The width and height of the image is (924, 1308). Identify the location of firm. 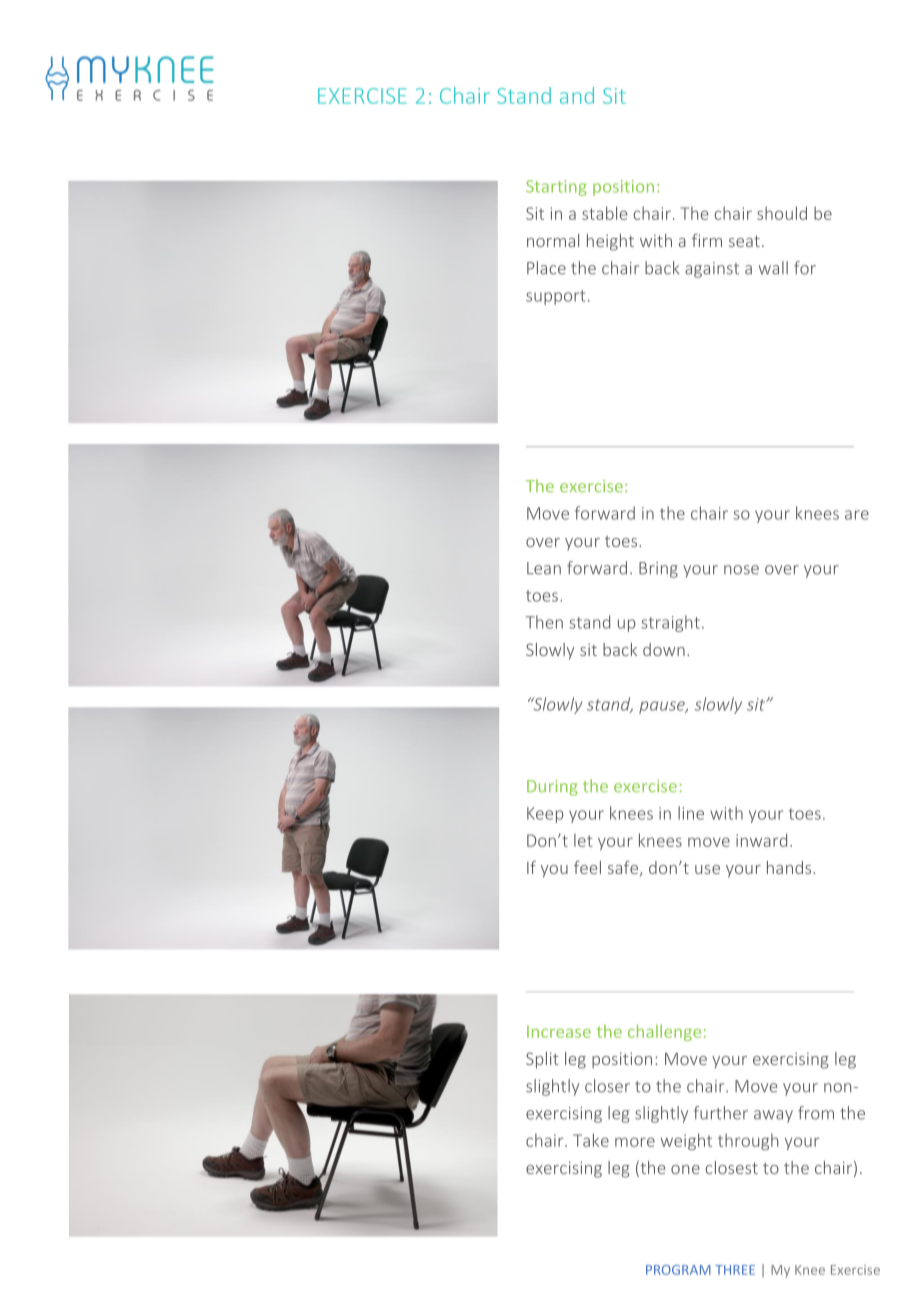
(707, 240).
